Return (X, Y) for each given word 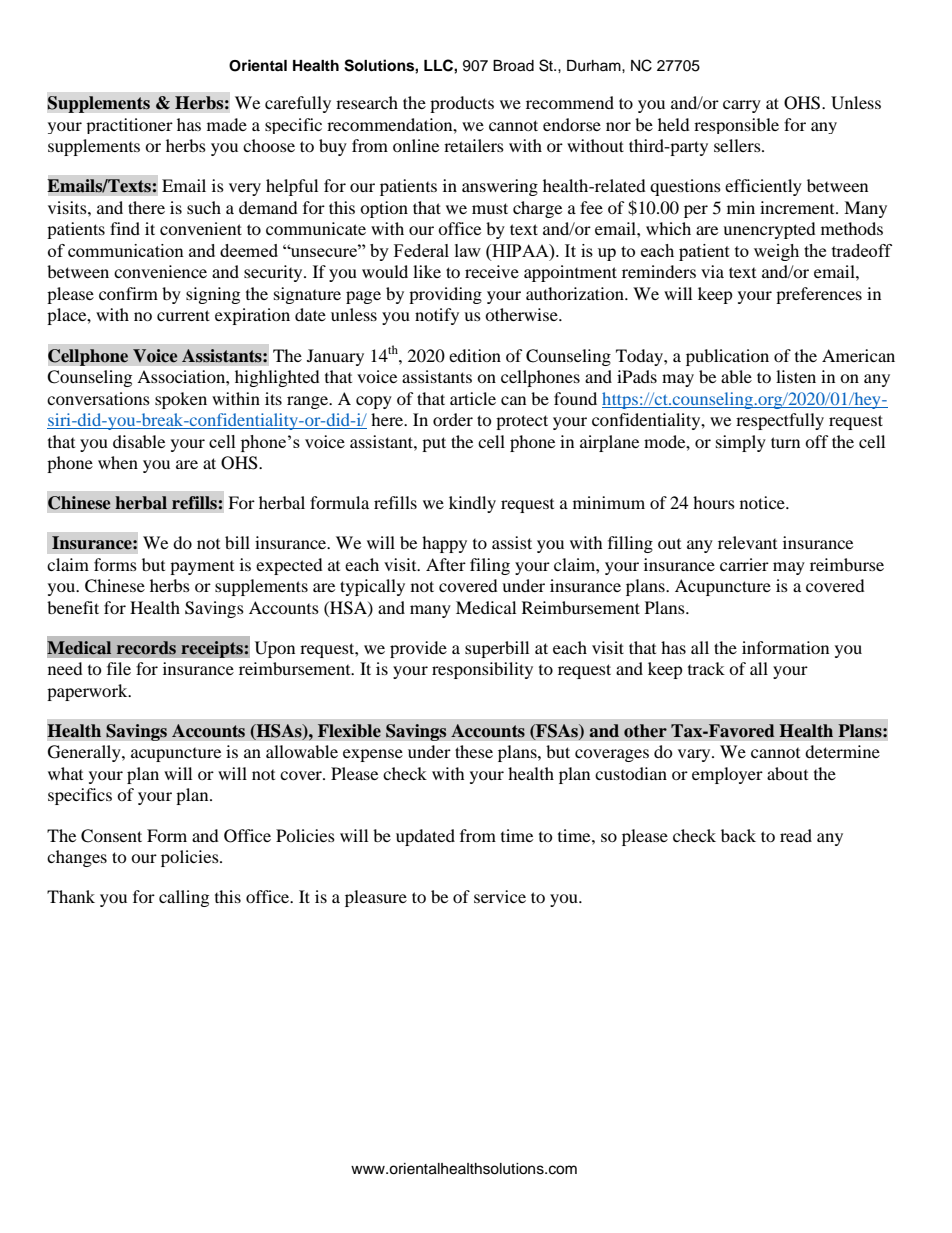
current (183, 315)
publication (727, 357)
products (462, 104)
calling (184, 898)
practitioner (129, 126)
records (146, 648)
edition (475, 355)
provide (418, 649)
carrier (744, 564)
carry (742, 106)
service (500, 896)
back (738, 835)
